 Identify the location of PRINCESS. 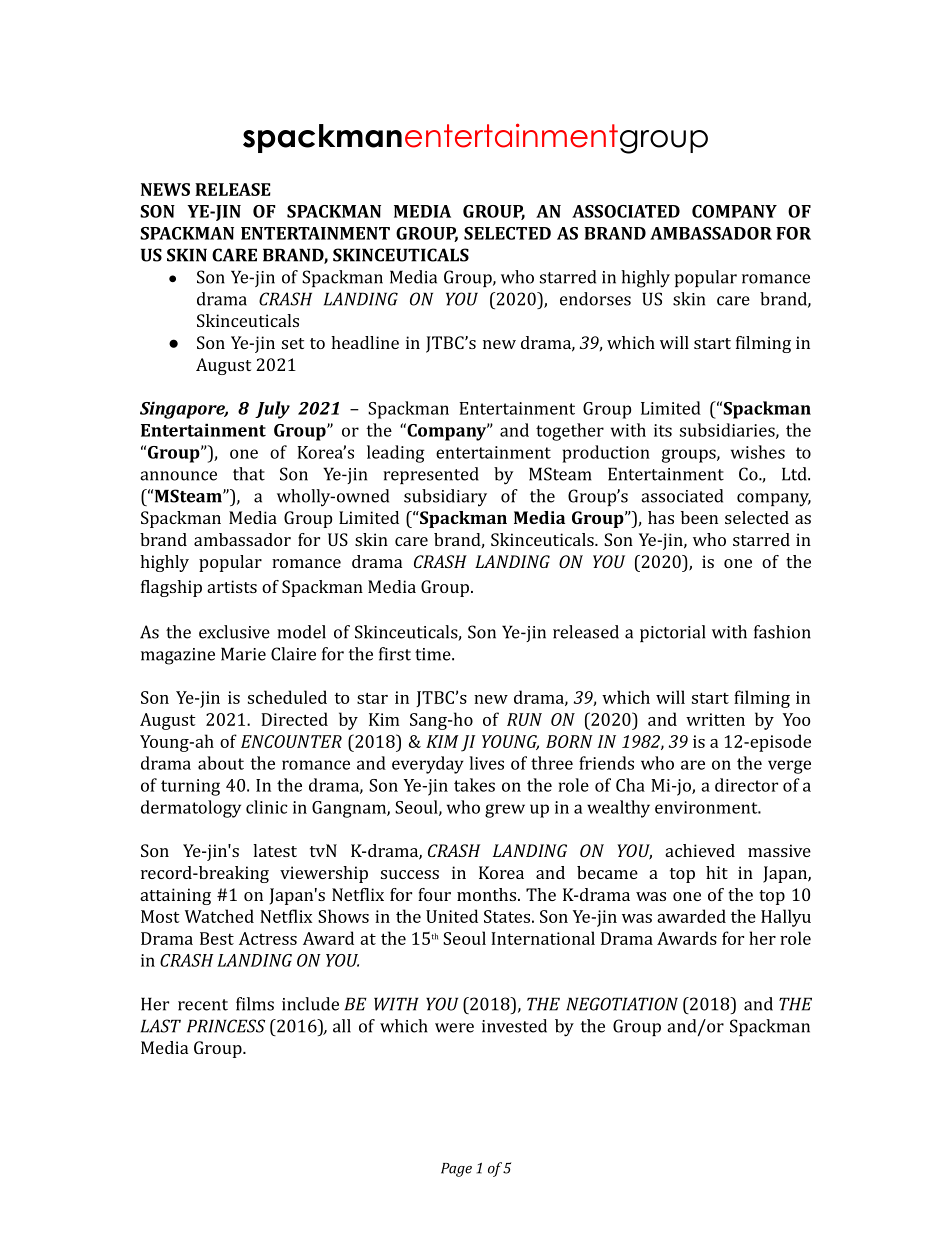
(226, 1026).
